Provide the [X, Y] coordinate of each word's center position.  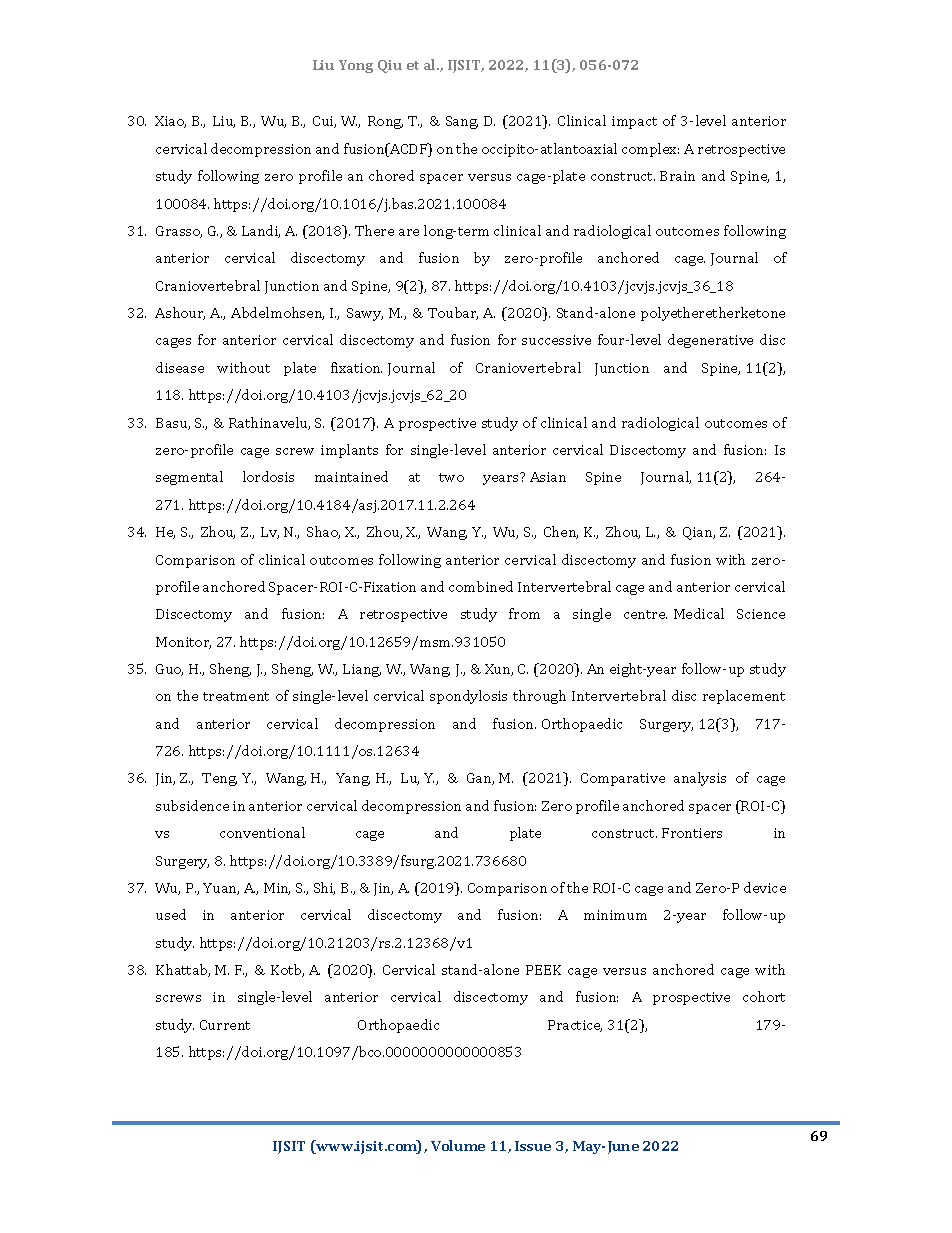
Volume [458, 1145]
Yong [356, 66]
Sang [462, 122]
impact [634, 122]
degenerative [710, 341]
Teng [219, 779]
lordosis [268, 476]
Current [225, 1025]
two [451, 477]
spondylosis [468, 697]
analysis [700, 779]
